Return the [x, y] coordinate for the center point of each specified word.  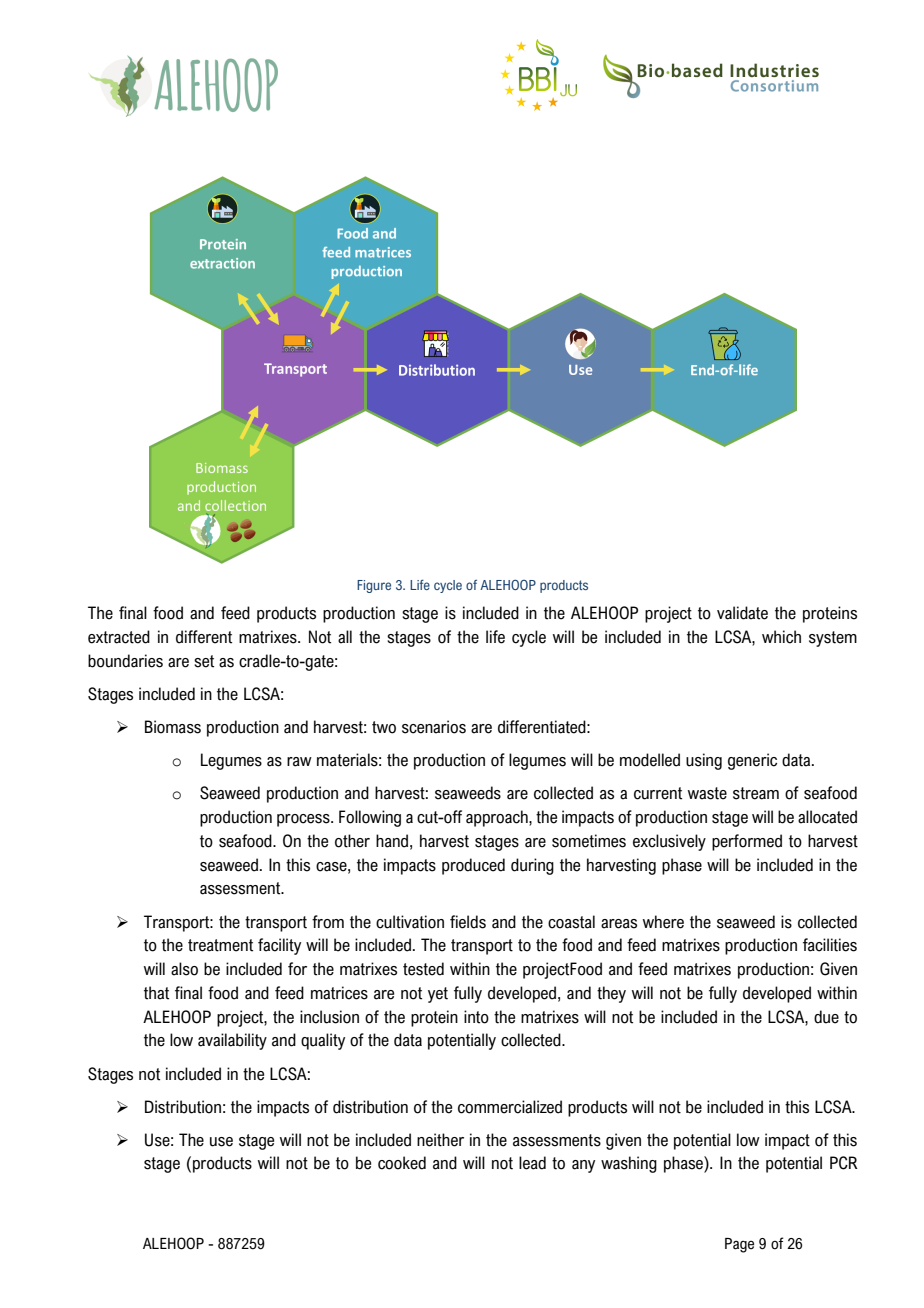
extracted [119, 637]
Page [739, 1245]
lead [532, 1163]
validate [742, 613]
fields [468, 922]
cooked [402, 1163]
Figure [374, 586]
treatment [220, 945]
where [663, 922]
